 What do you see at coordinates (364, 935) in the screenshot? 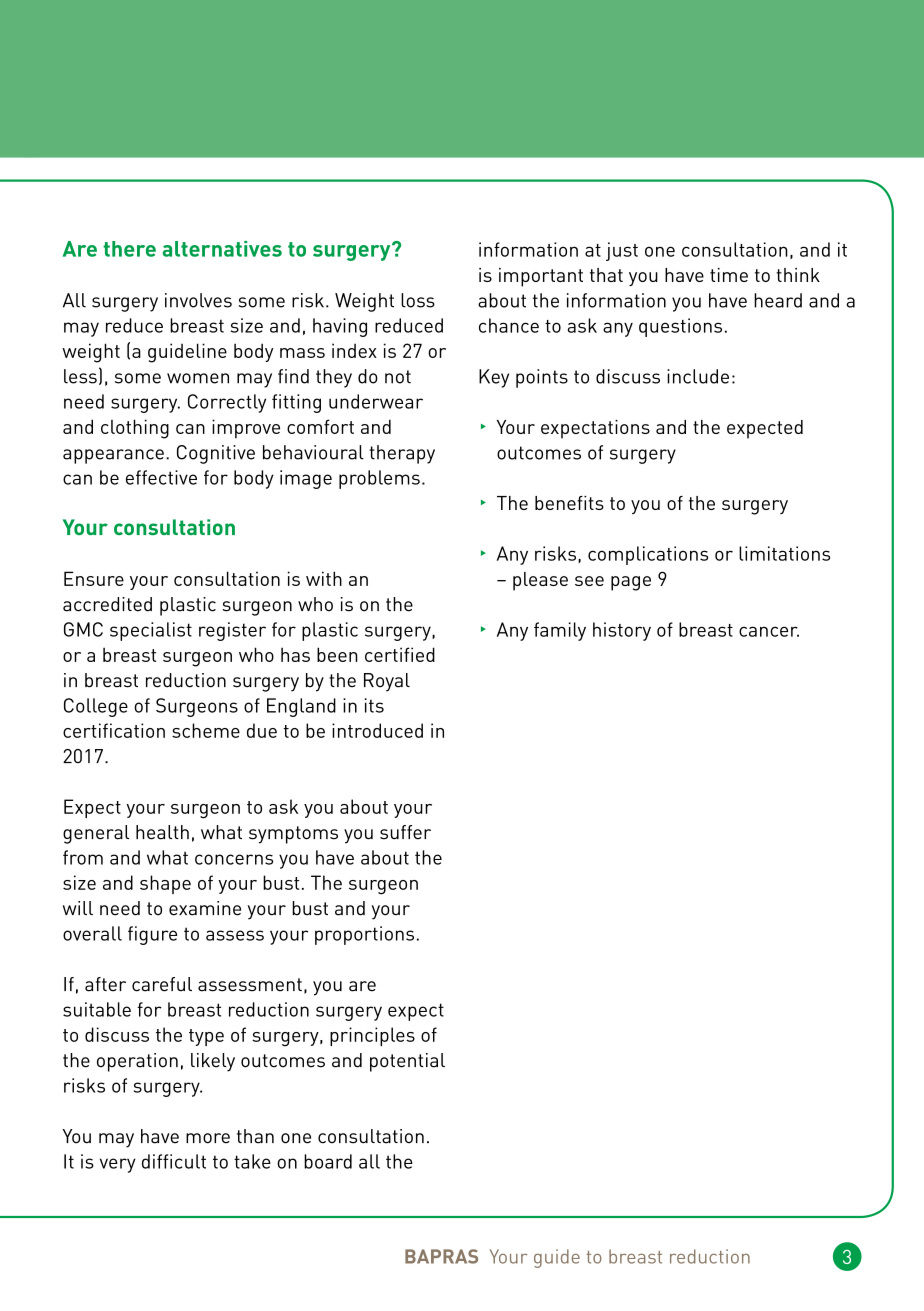
I see `proportions` at bounding box center [364, 935].
